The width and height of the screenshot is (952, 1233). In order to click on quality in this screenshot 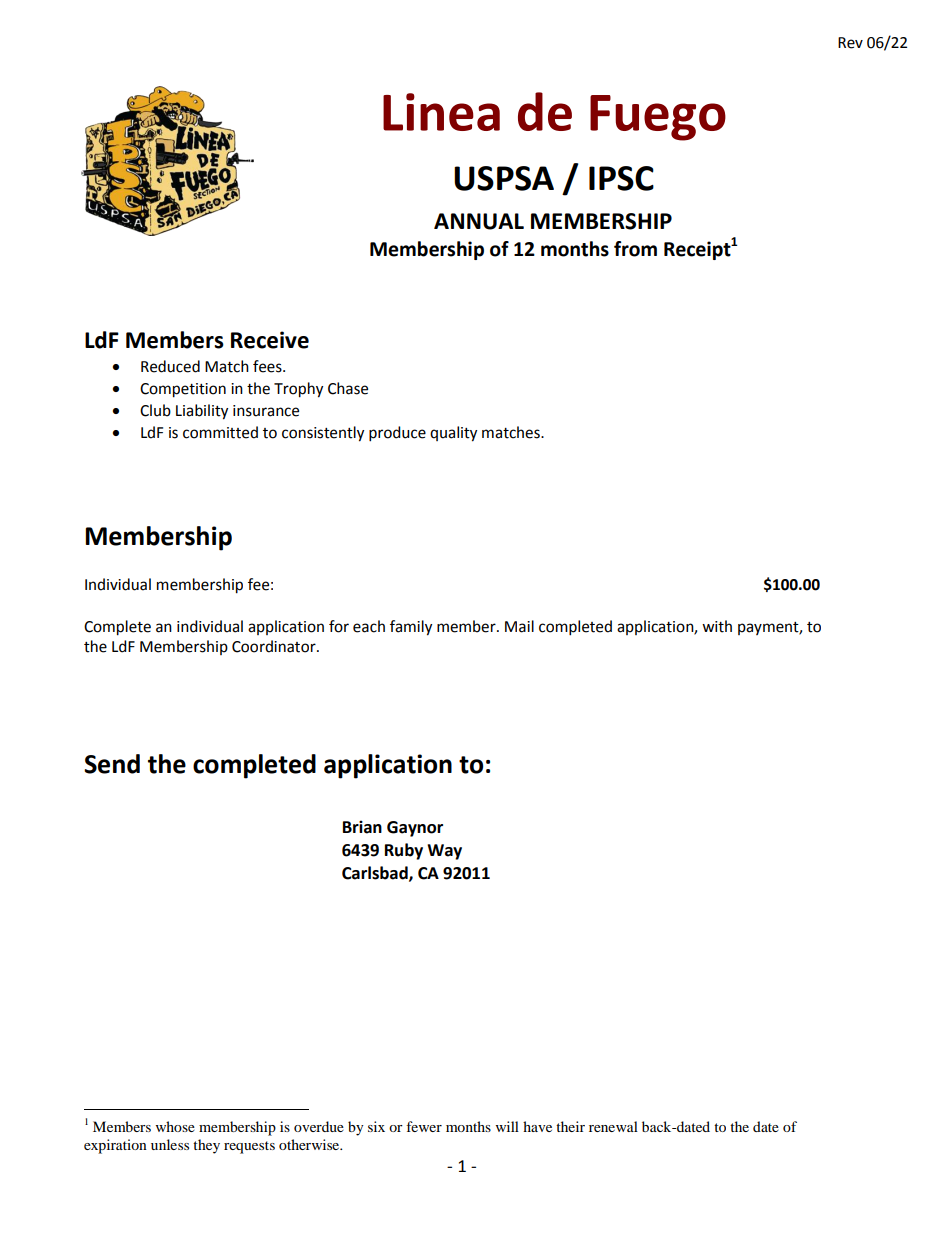, I will do `click(453, 434)`.
